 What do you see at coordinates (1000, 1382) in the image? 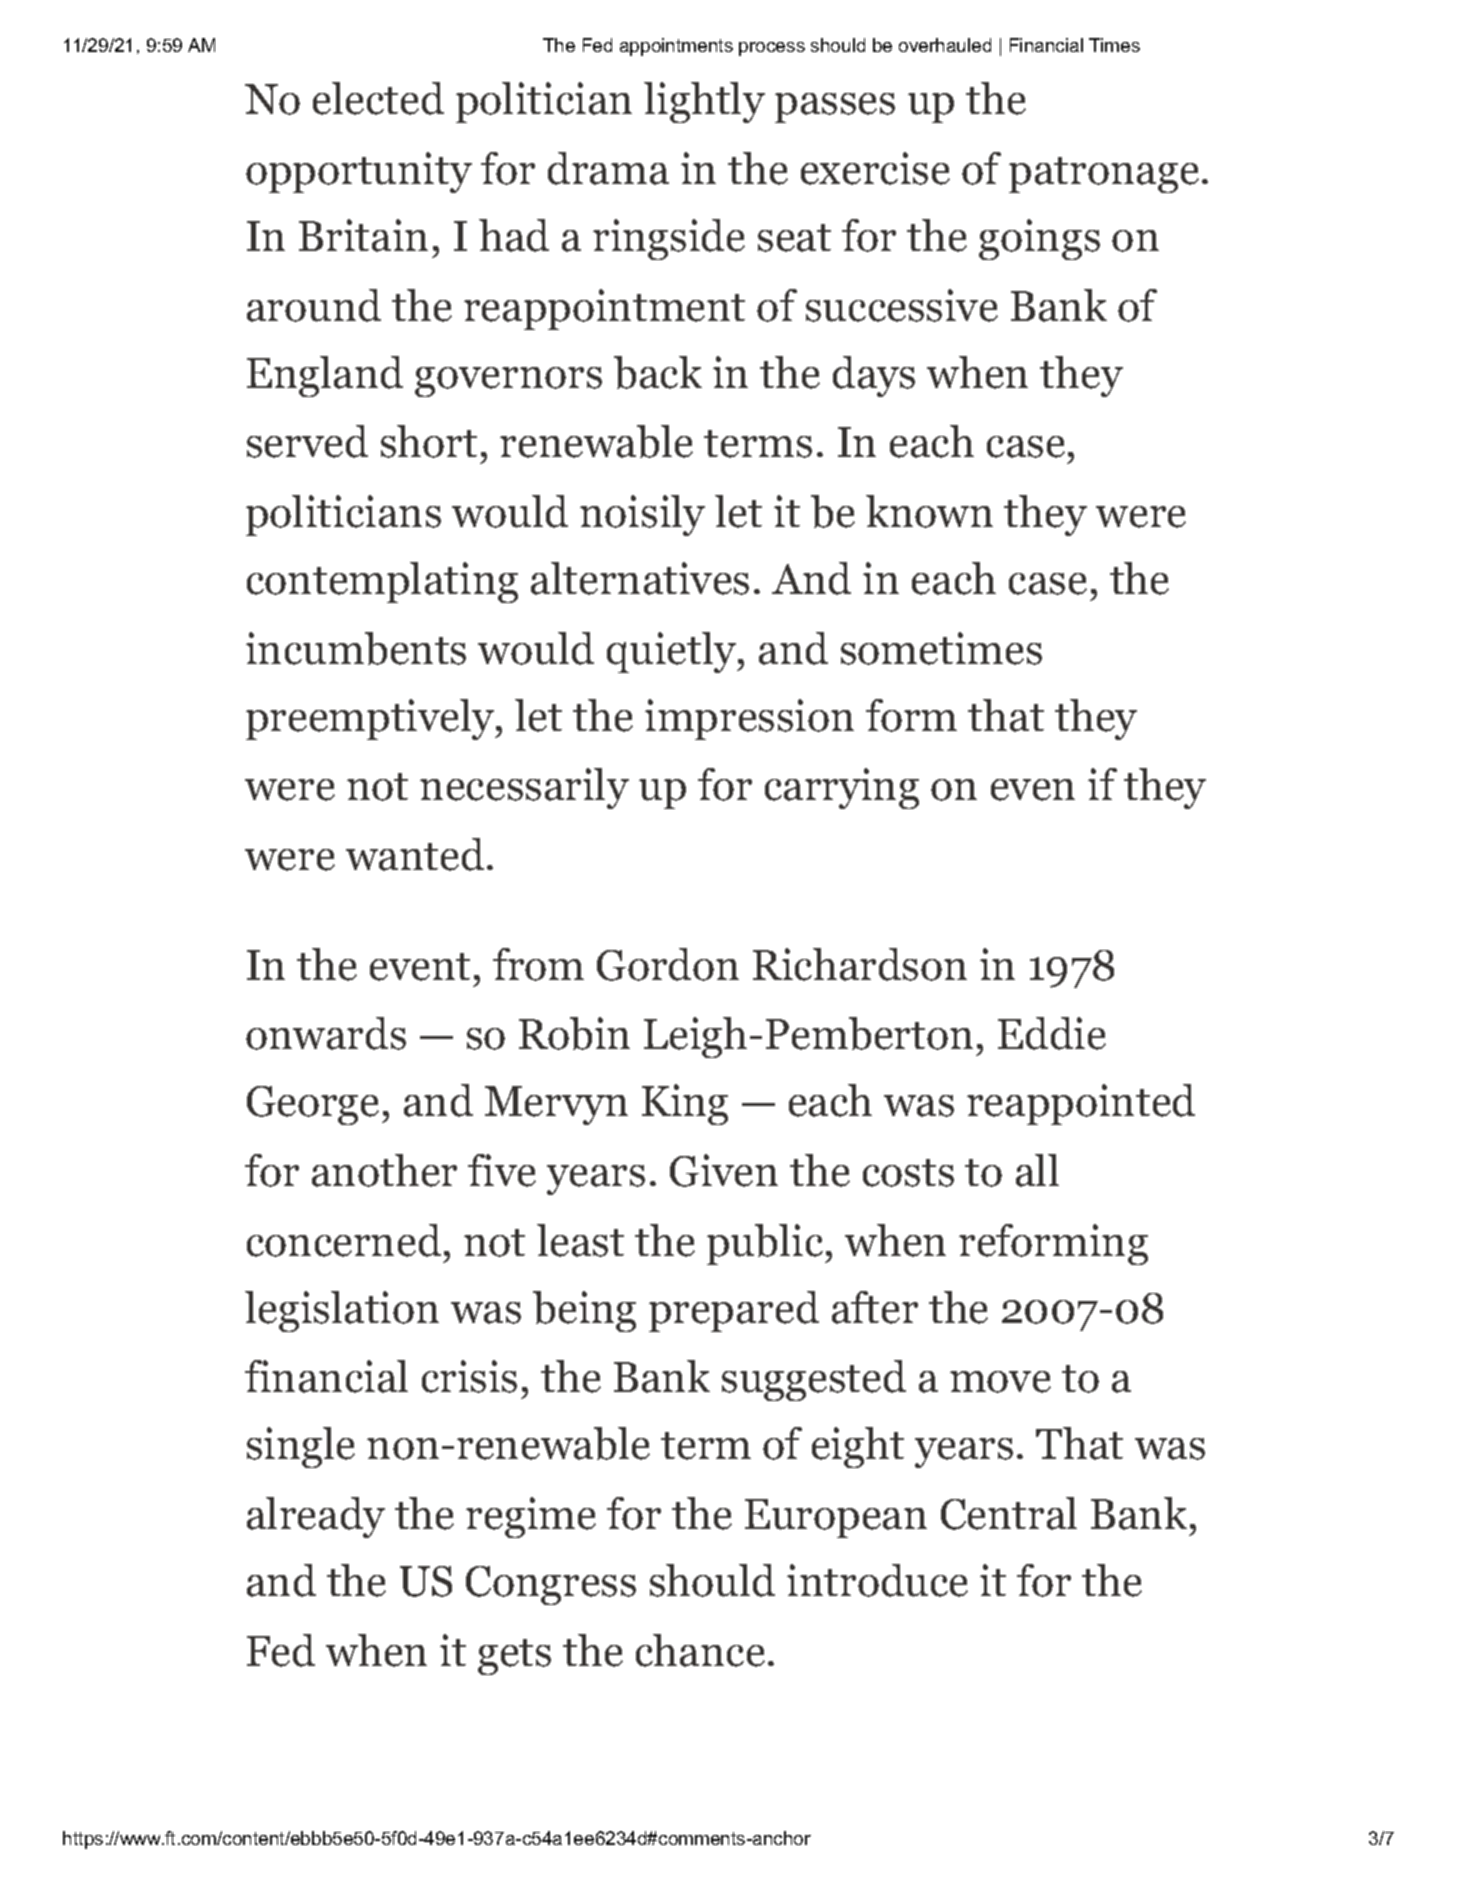
I see `move` at bounding box center [1000, 1382].
